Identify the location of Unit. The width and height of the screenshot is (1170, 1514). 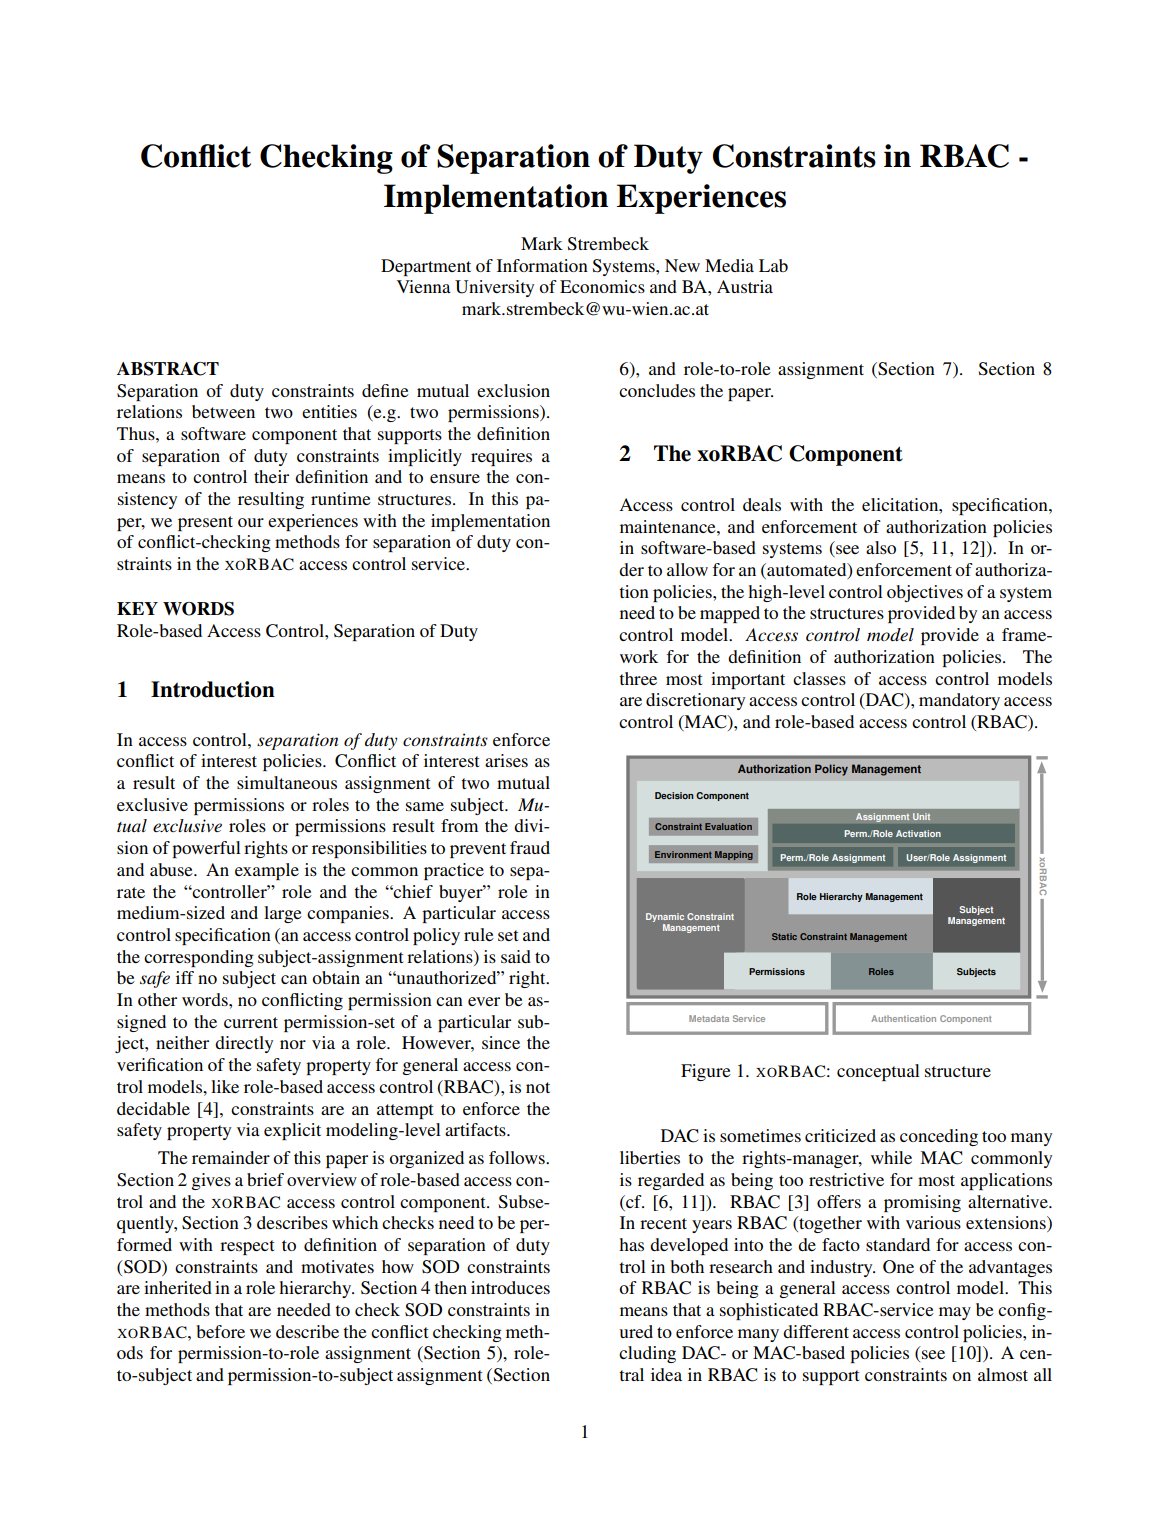
(921, 816).
